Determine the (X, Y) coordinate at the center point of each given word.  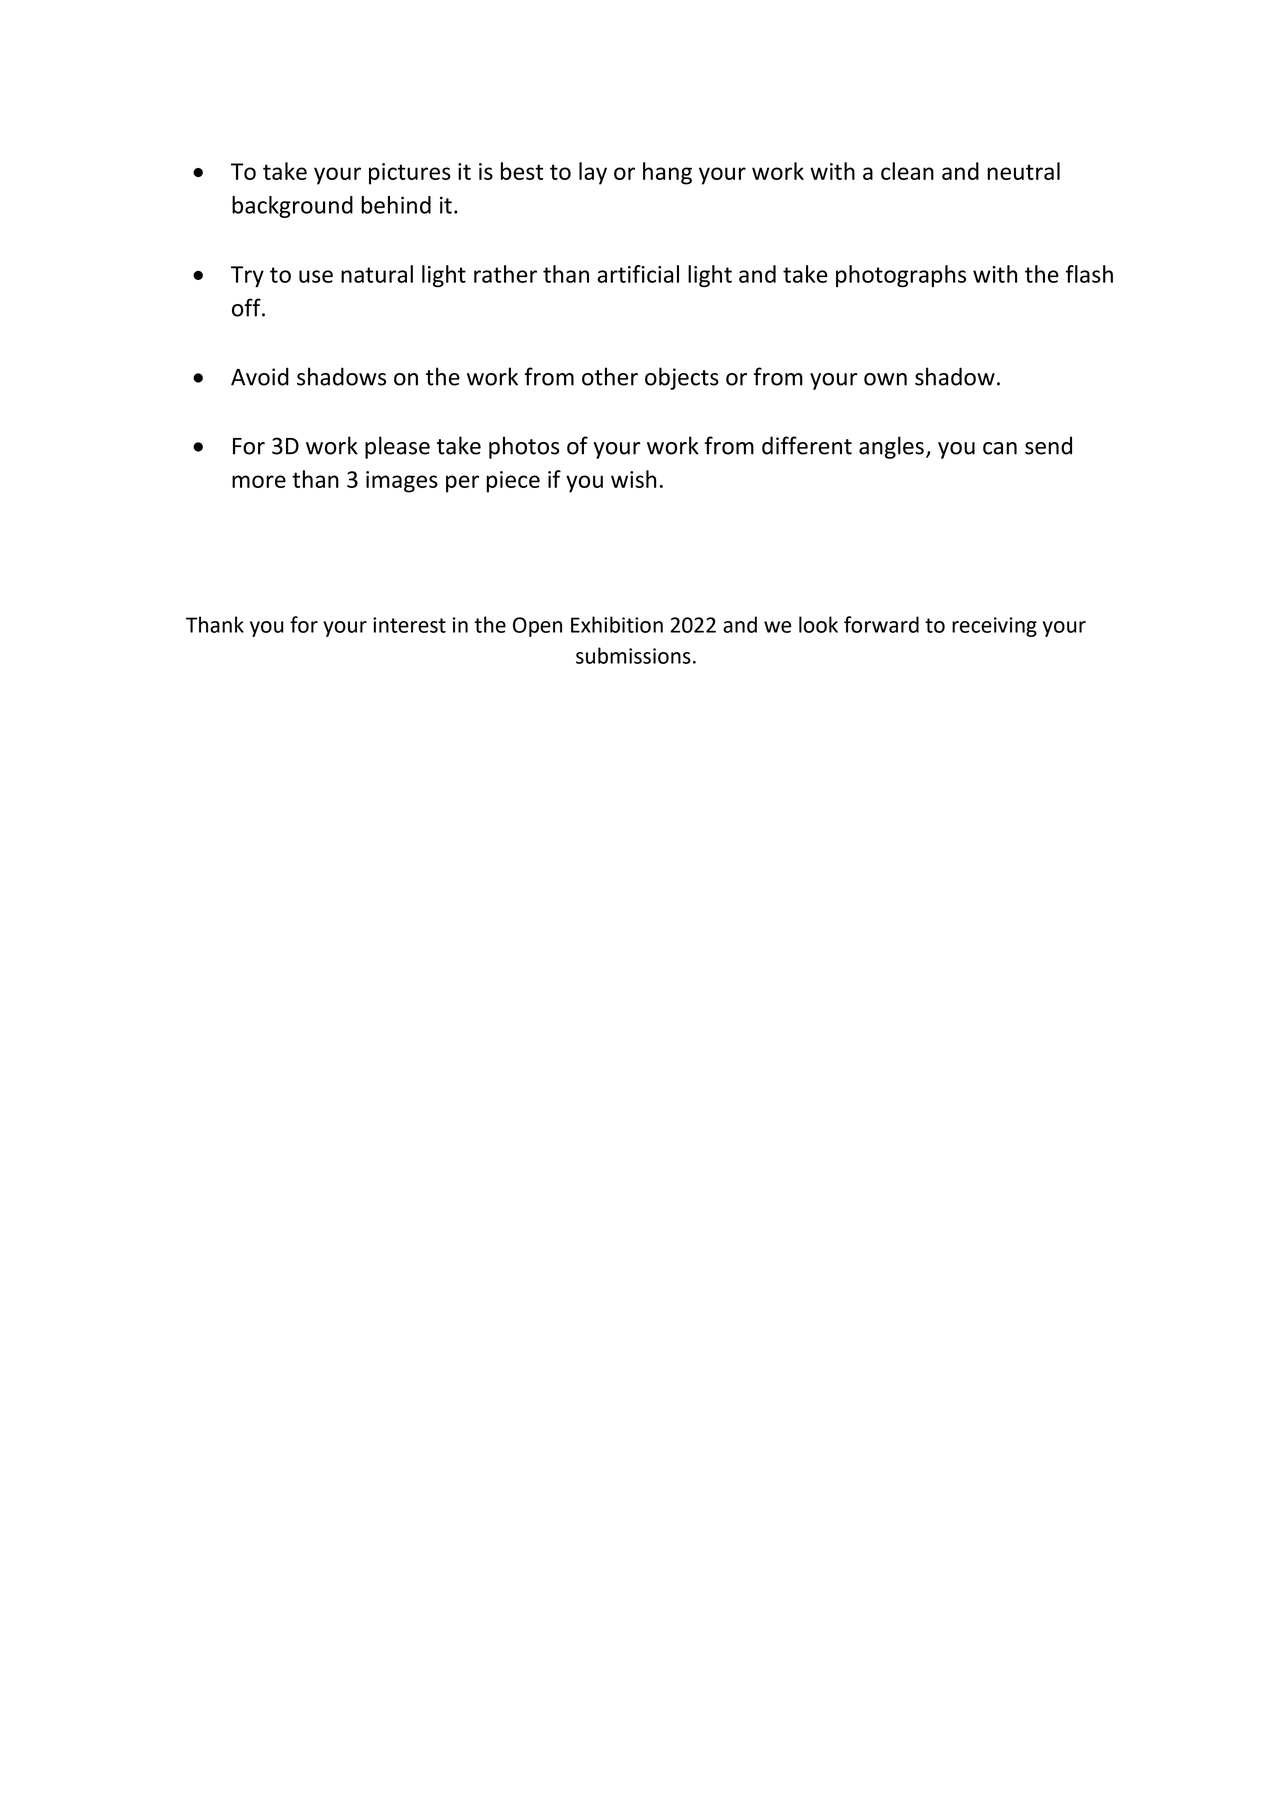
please (397, 447)
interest (409, 625)
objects (682, 378)
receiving (994, 627)
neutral (1023, 171)
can (1000, 448)
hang (667, 173)
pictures (410, 174)
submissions (633, 655)
